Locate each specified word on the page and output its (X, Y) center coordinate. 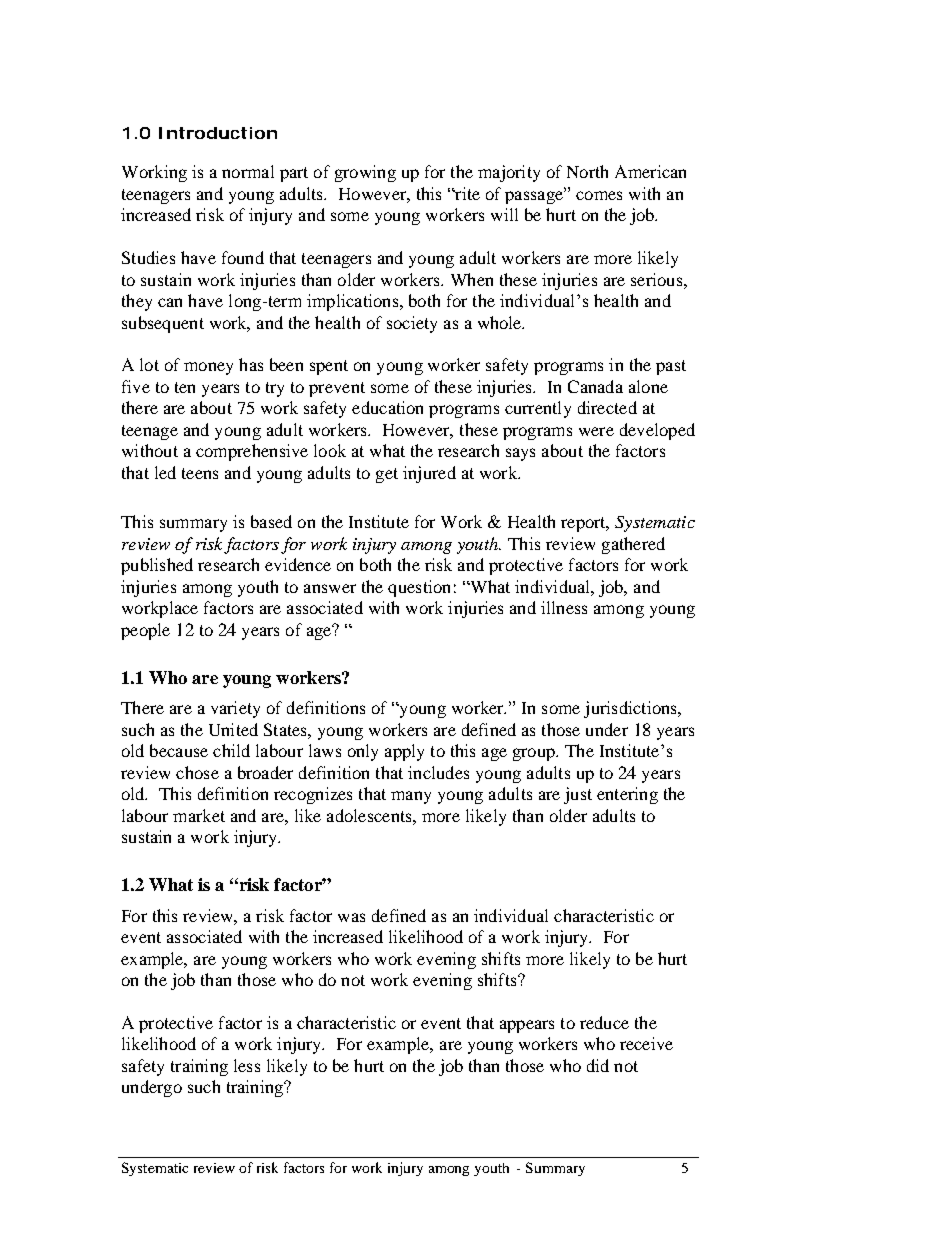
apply (404, 752)
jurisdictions (631, 709)
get (387, 475)
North (587, 171)
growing (365, 173)
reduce (604, 1022)
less (247, 1065)
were (596, 431)
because (179, 750)
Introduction (218, 133)
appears (527, 1026)
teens (200, 473)
